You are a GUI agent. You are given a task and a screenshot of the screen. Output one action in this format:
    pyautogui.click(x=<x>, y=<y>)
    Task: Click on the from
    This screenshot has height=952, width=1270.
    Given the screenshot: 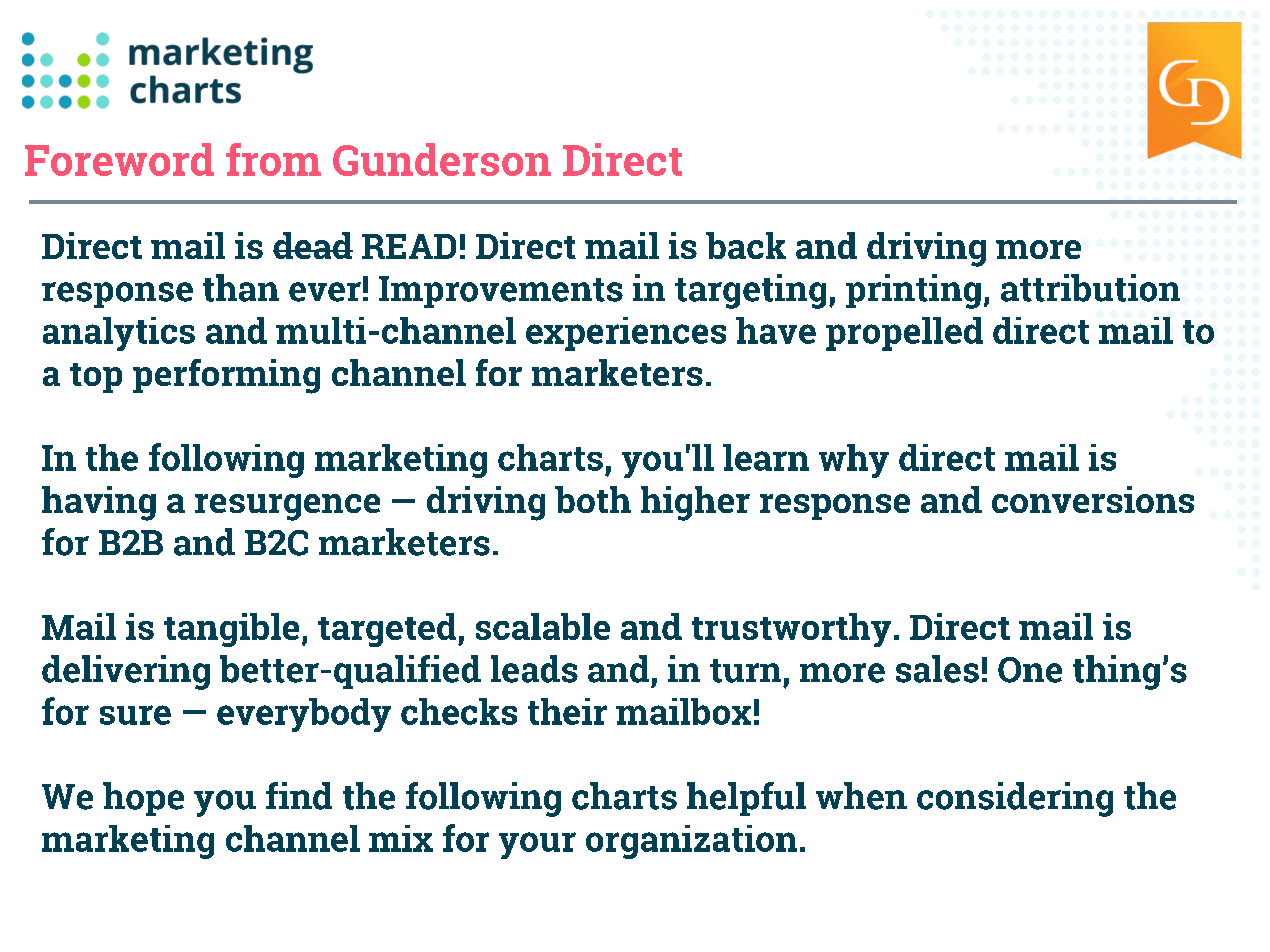 What is the action you would take?
    pyautogui.click(x=273, y=159)
